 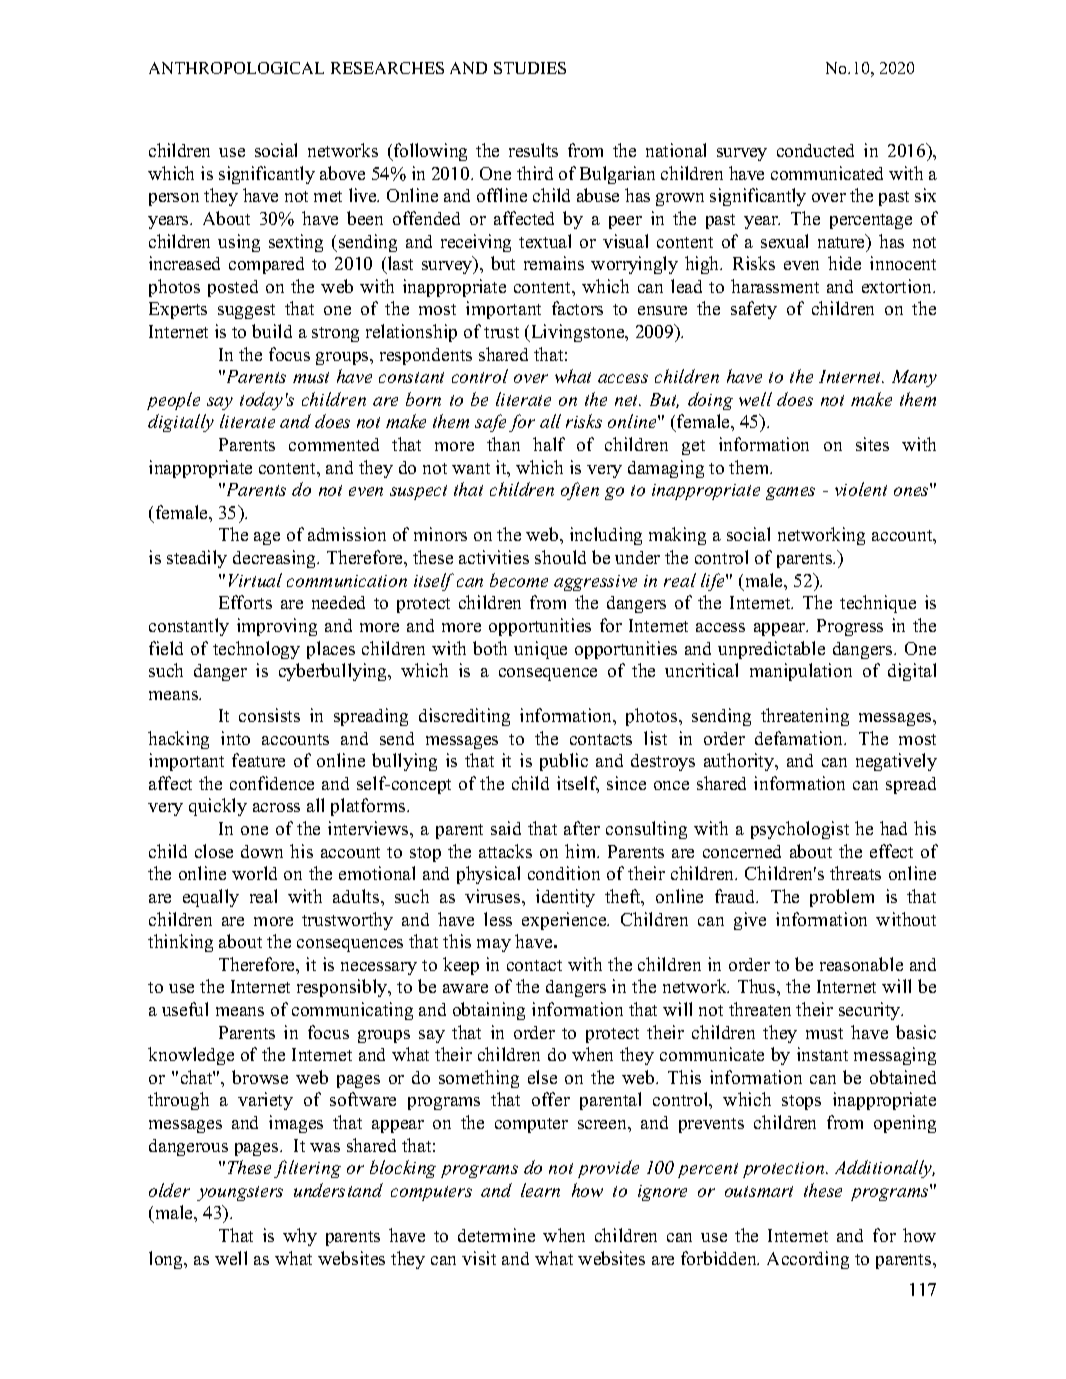 What do you see at coordinates (530, 68) in the page?
I see `STUDIES` at bounding box center [530, 68].
